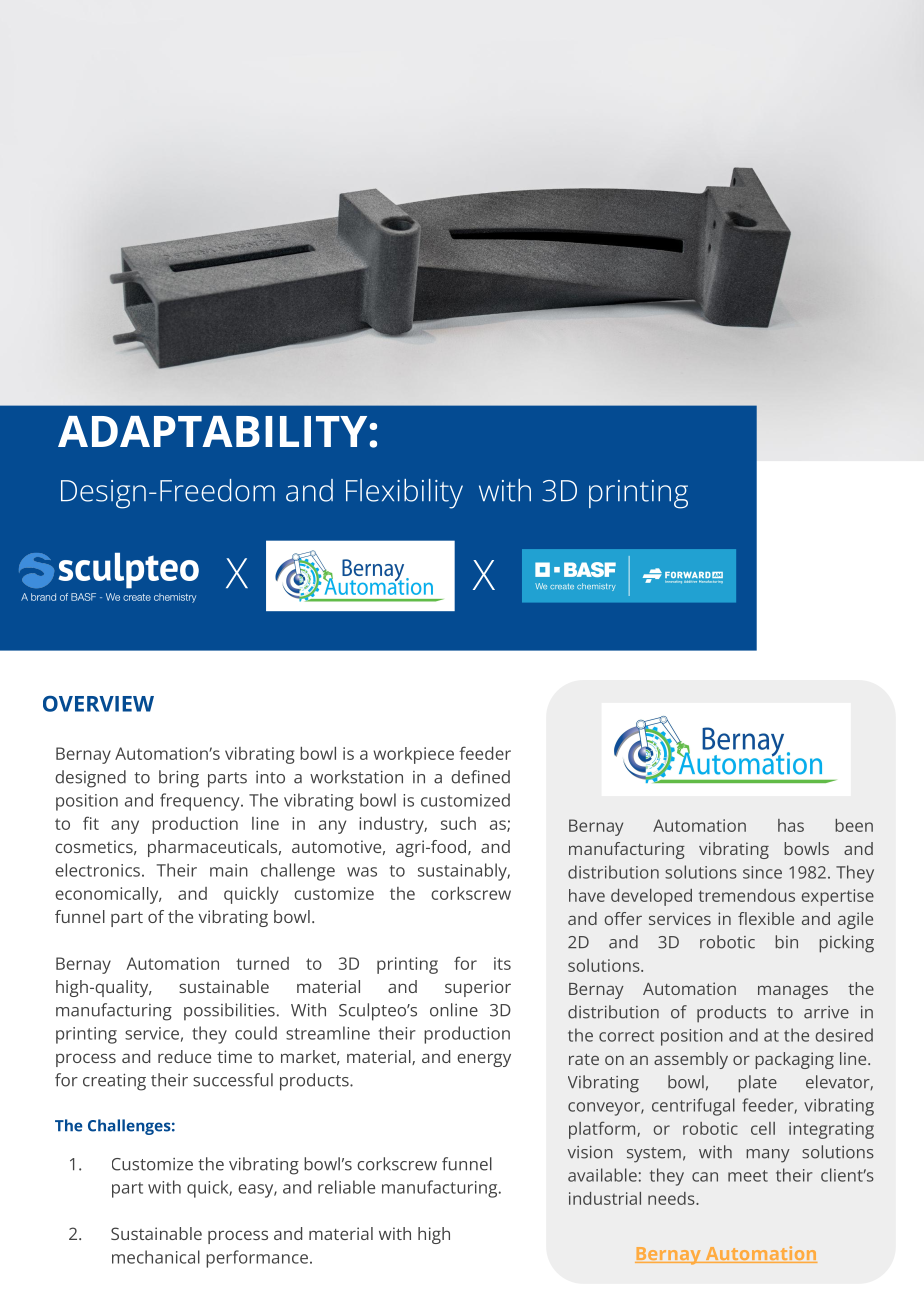  What do you see at coordinates (229, 870) in the image?
I see `main` at bounding box center [229, 870].
